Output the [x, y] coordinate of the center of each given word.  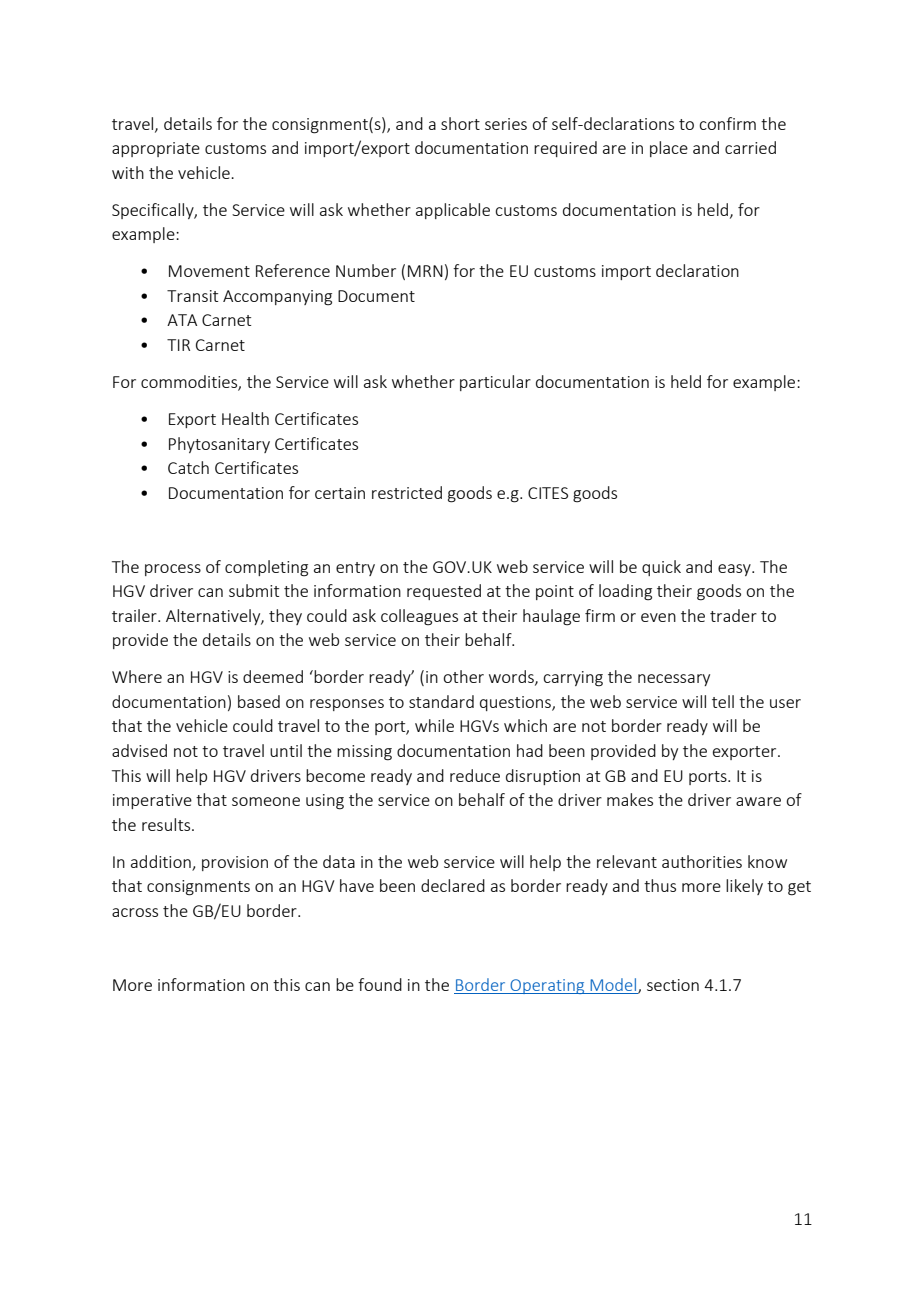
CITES [548, 493]
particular [495, 383]
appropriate [156, 149]
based [259, 701]
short [460, 123]
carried [750, 147]
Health [245, 418]
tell [723, 701]
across [135, 912]
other [463, 676]
